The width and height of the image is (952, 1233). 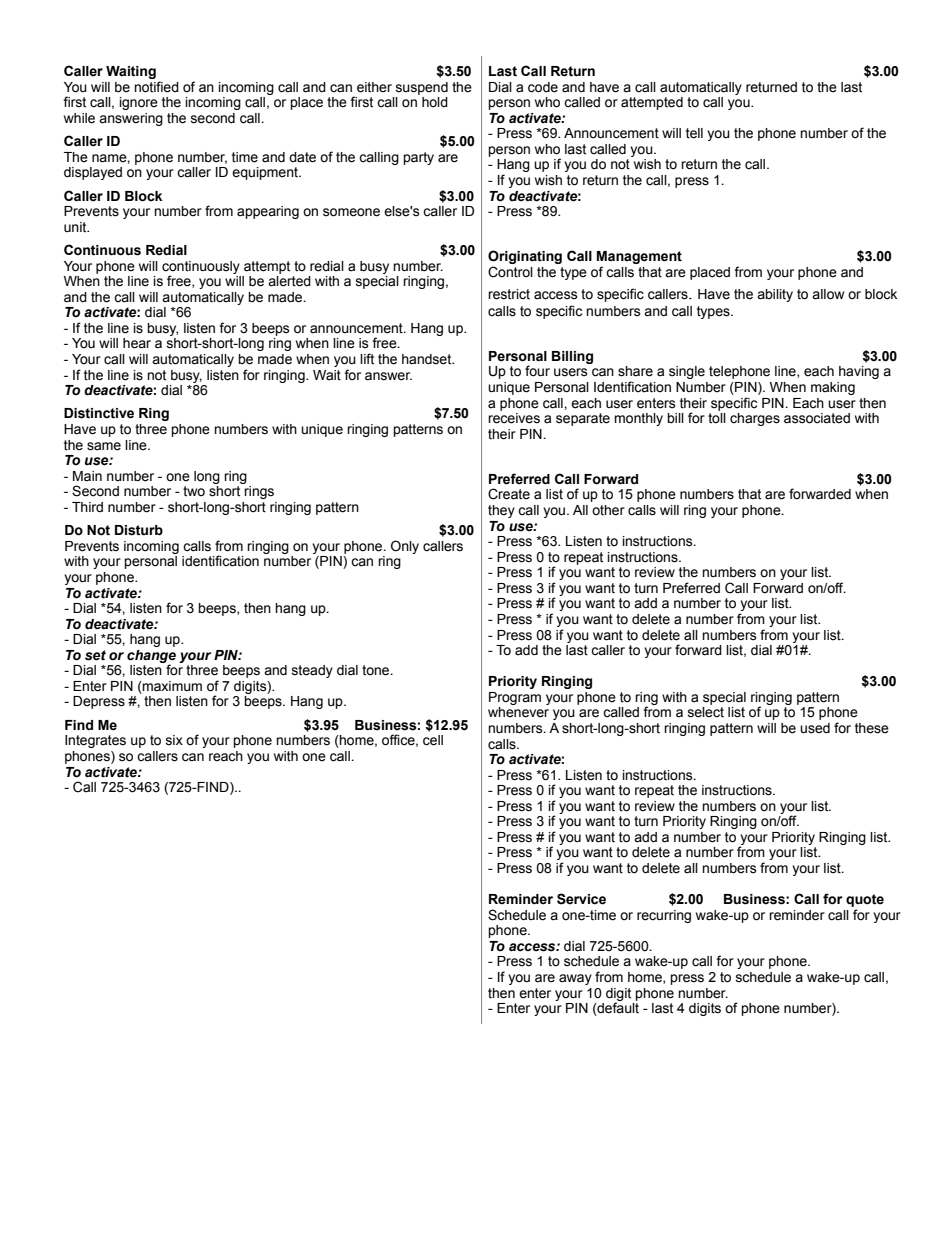 I want to click on tell, so click(x=694, y=133).
